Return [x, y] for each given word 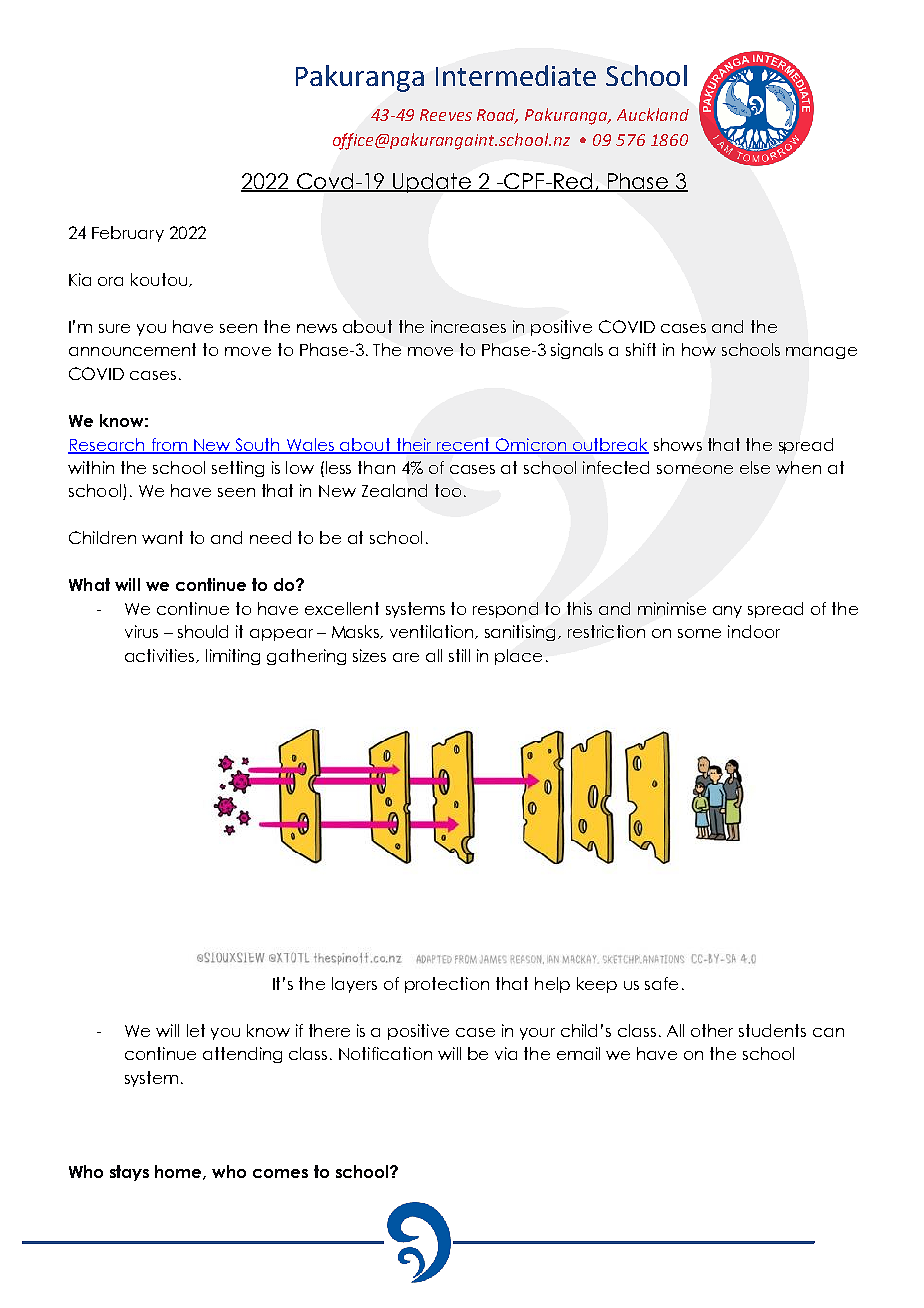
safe [661, 983]
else [755, 467]
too [448, 490]
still [459, 655]
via [506, 1053]
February [128, 234]
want [162, 537]
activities [161, 656]
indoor [754, 631]
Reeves [446, 115]
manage [821, 353]
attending [242, 1055]
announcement [132, 349]
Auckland [653, 114]
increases [468, 326]
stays [129, 1173]
